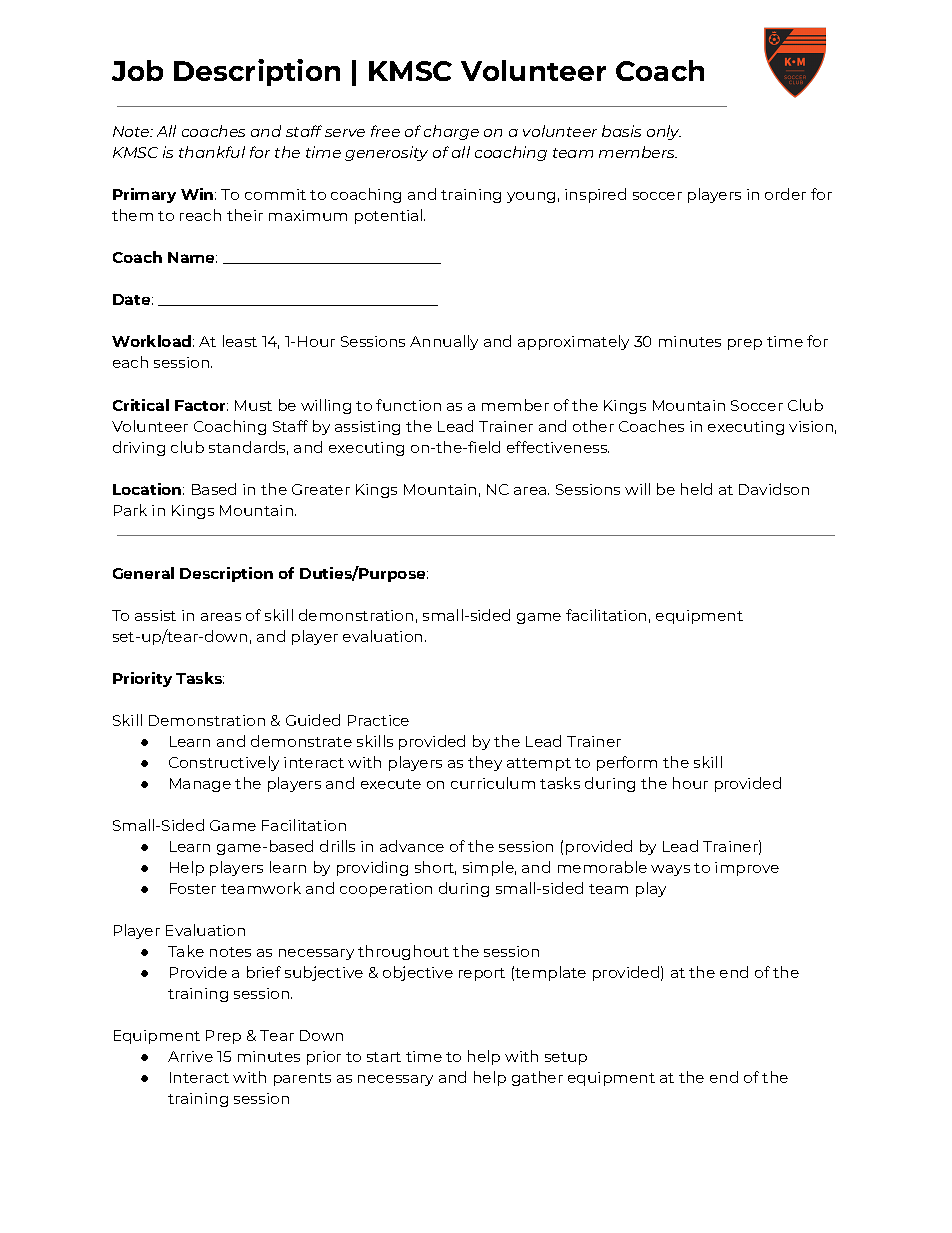 Image resolution: width=952 pixels, height=1233 pixels. Describe the element at coordinates (566, 1058) in the screenshot. I see `setup` at that location.
